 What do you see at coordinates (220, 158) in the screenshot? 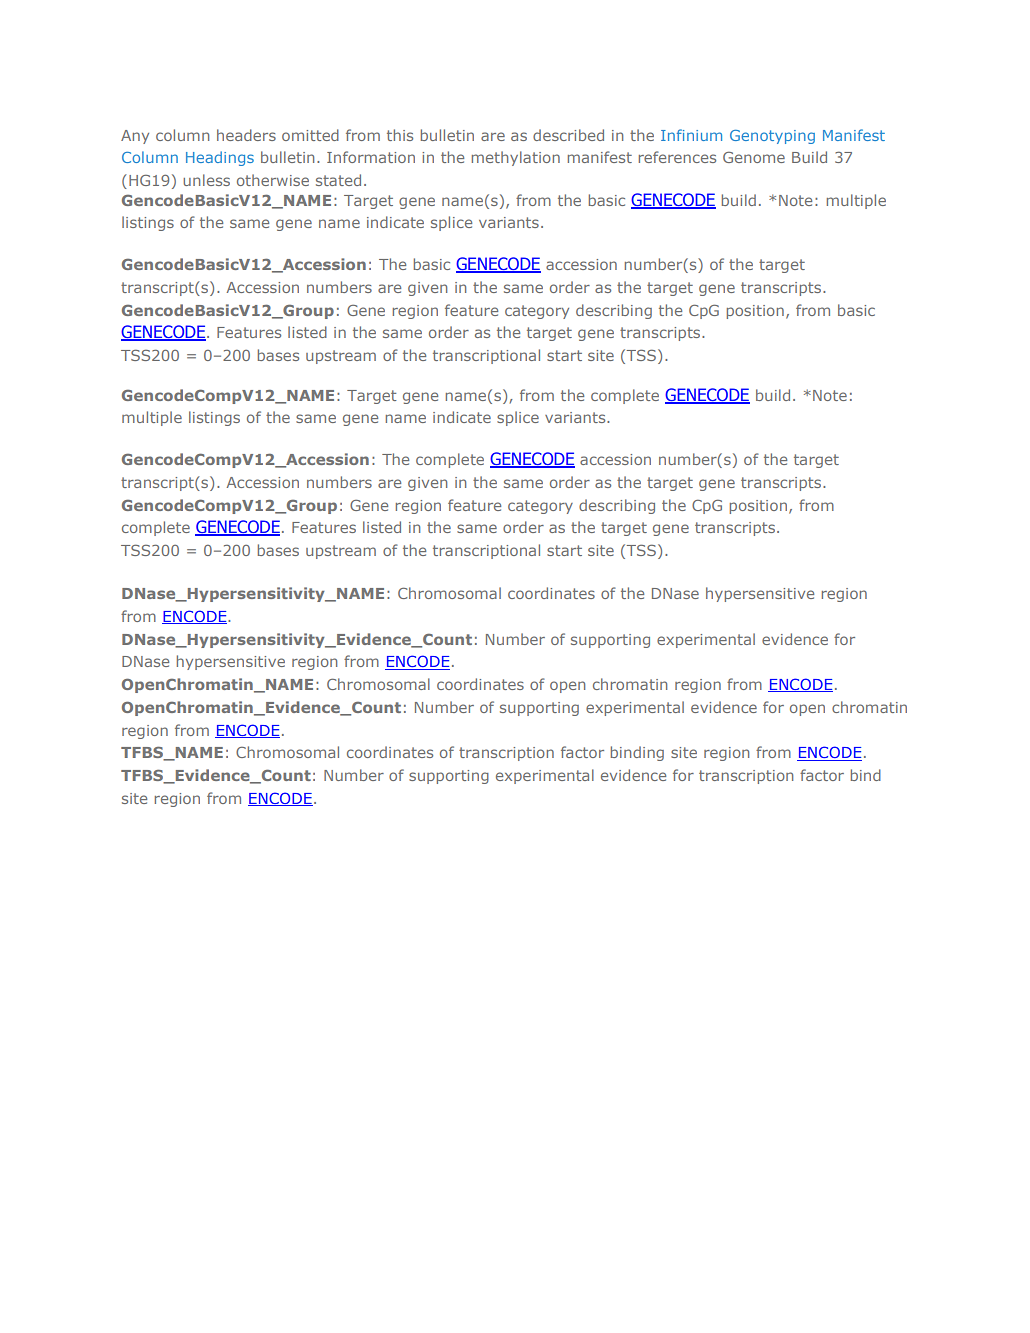
I see `Headings` at bounding box center [220, 158].
